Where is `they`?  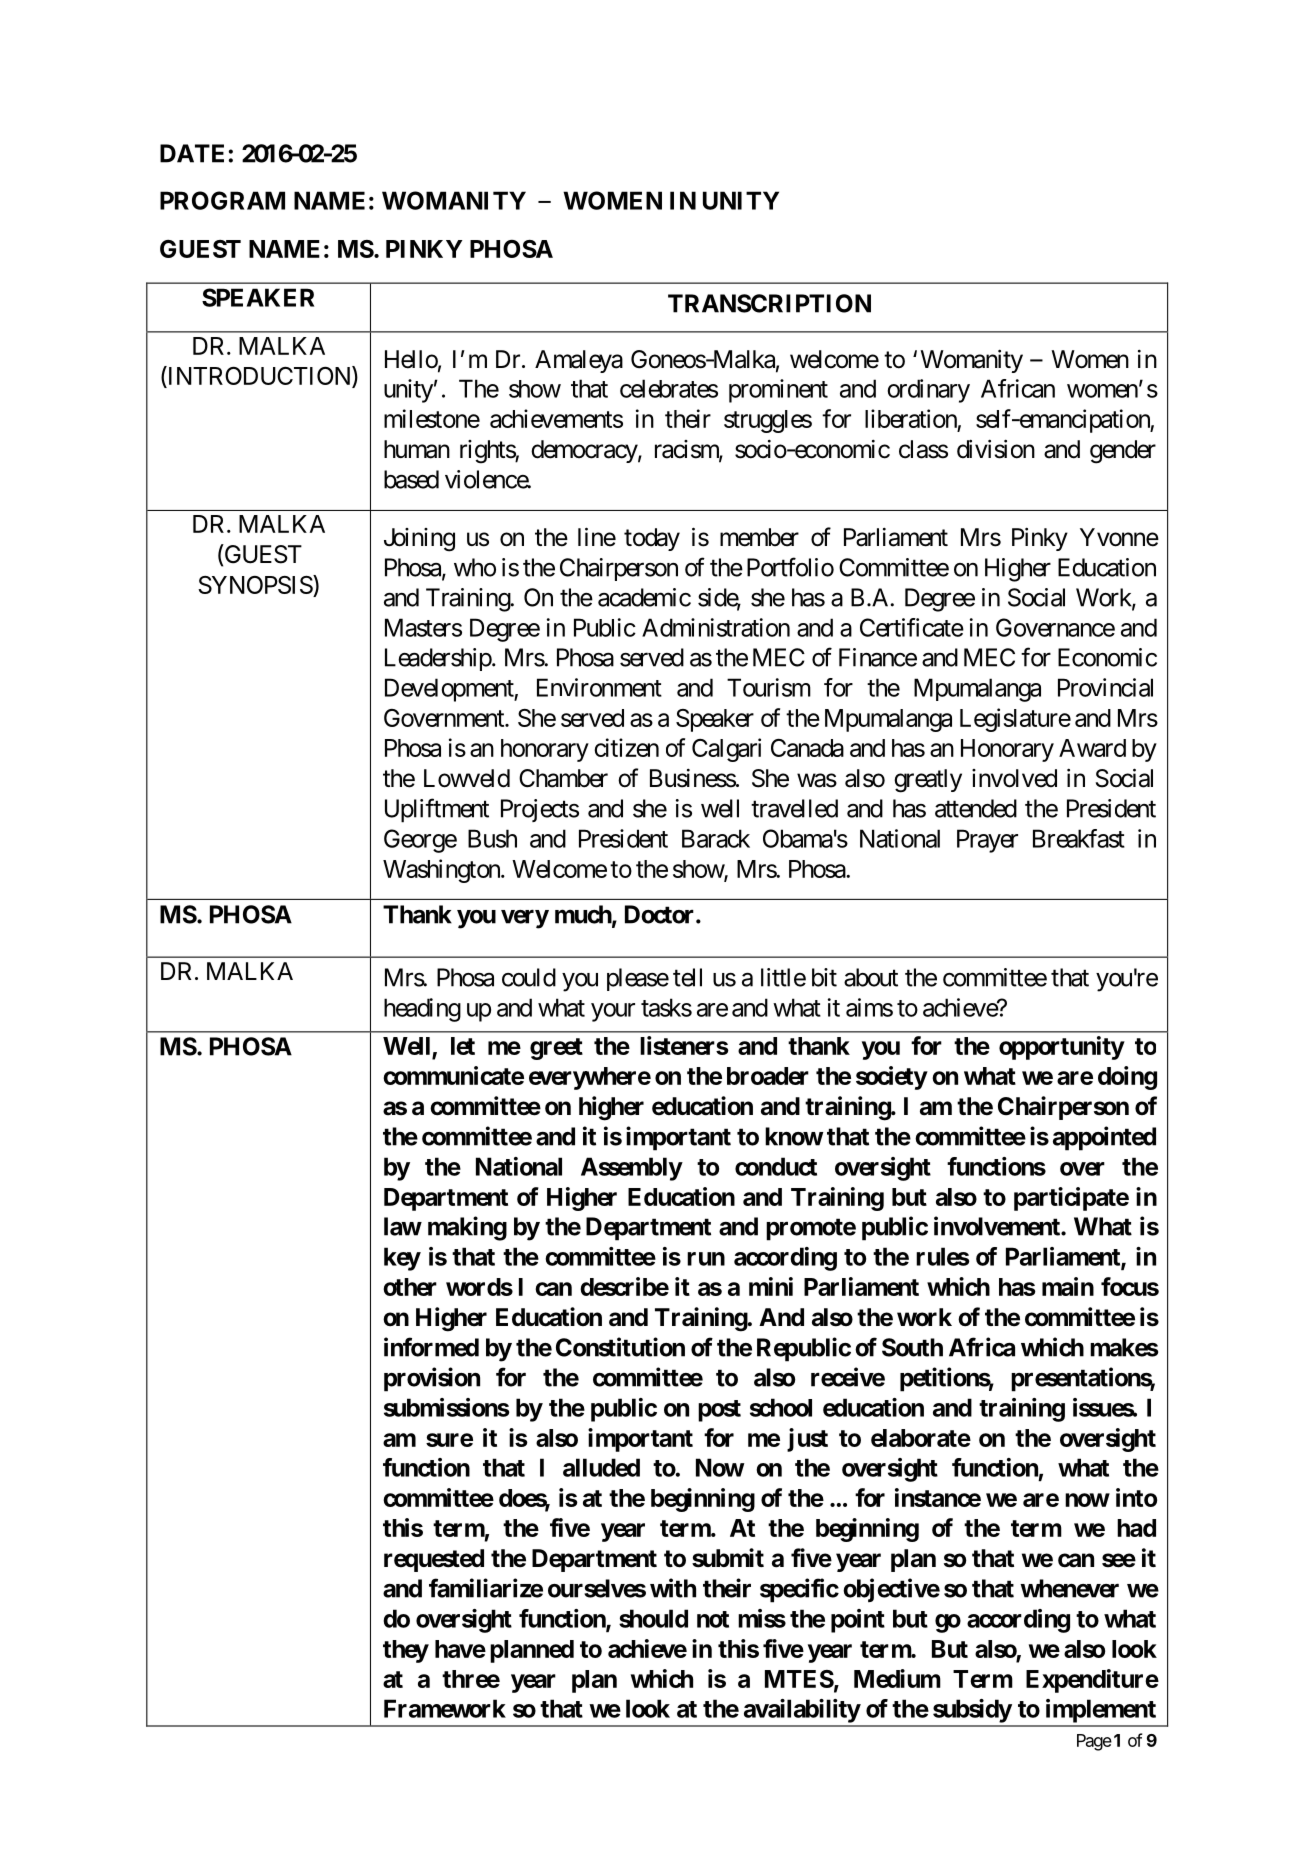 they is located at coordinates (406, 1651).
